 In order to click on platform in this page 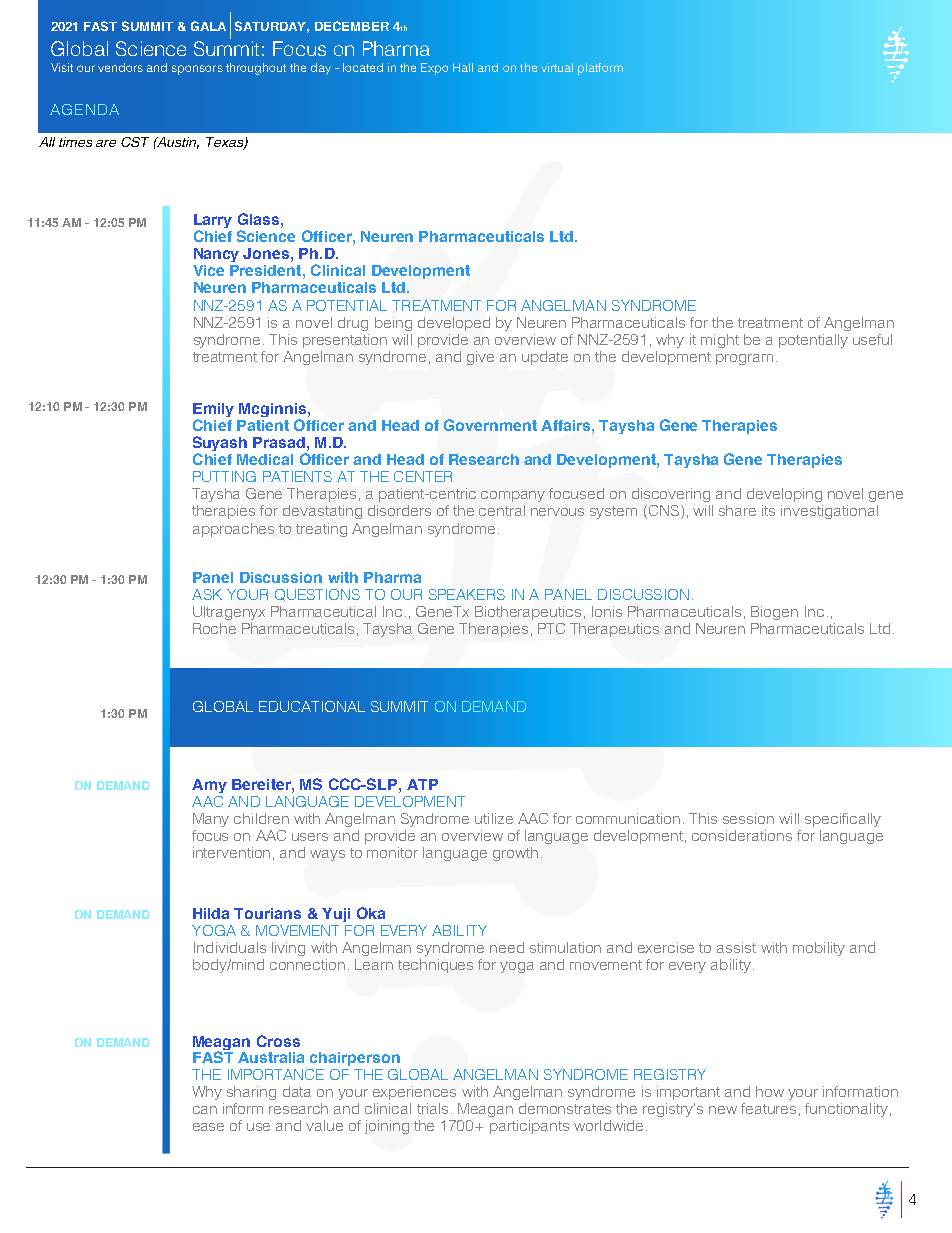, I will do `click(600, 69)`.
